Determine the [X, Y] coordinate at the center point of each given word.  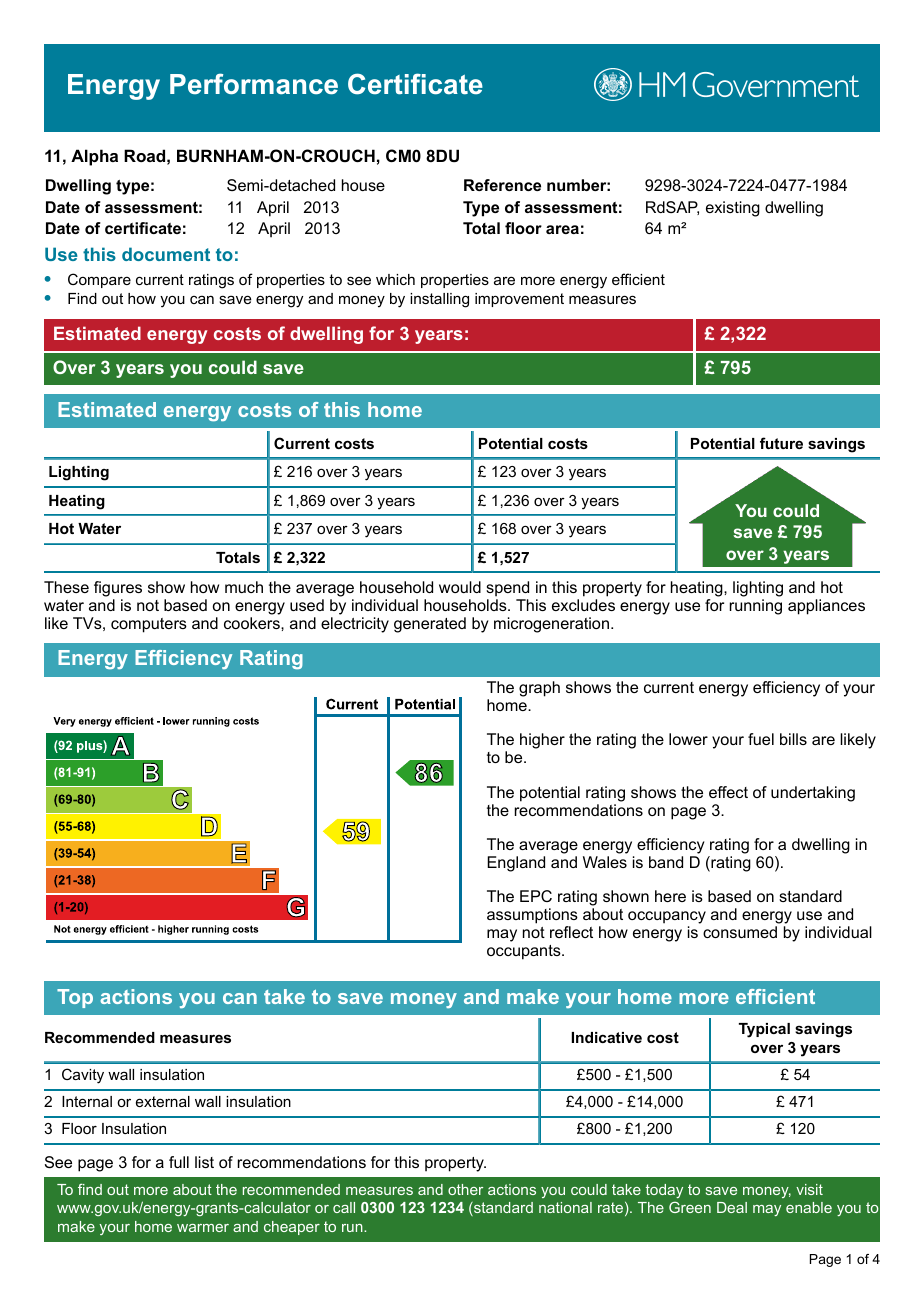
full [179, 1162]
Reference [502, 185]
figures [118, 589]
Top [75, 998]
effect [728, 792]
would [460, 587]
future [781, 443]
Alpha [94, 157]
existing [733, 209]
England [516, 864]
